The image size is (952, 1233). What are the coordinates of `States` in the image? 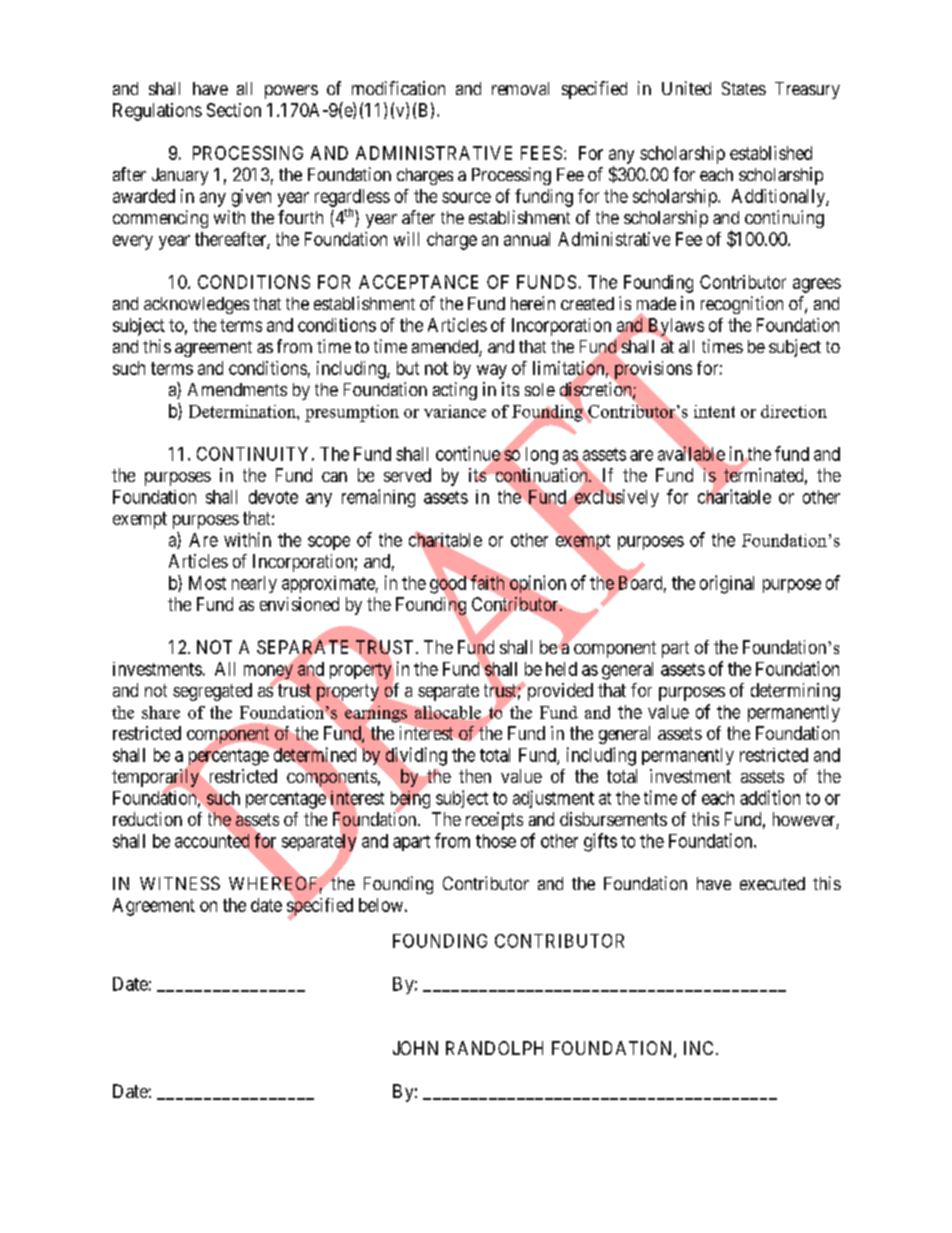 It's located at (744, 88).
